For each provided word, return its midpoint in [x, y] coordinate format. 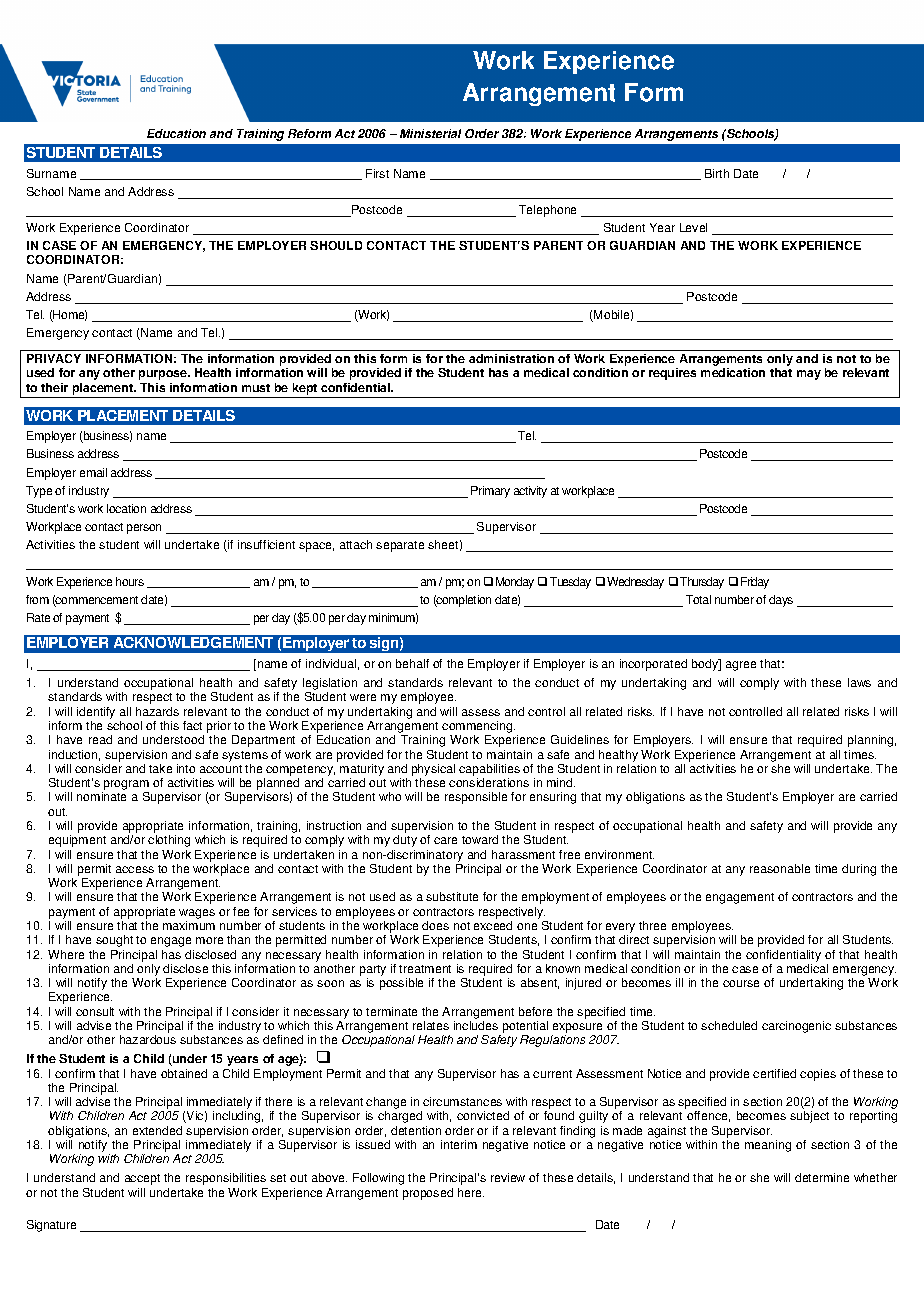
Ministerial [430, 133]
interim [459, 1144]
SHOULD [336, 245]
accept [142, 1179]
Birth [717, 173]
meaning [768, 1146]
